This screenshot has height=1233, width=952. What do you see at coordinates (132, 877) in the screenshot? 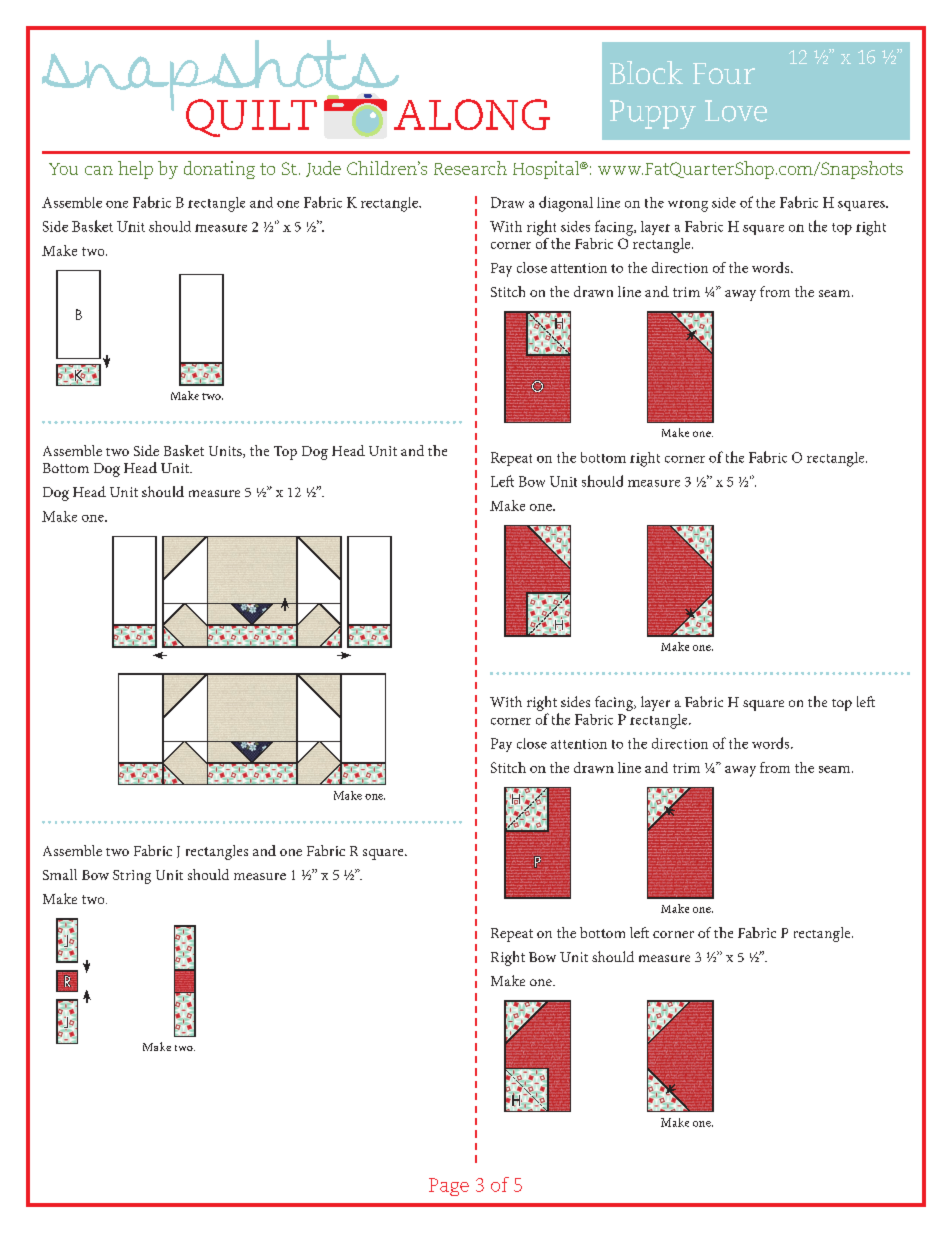
I see `String` at bounding box center [132, 877].
